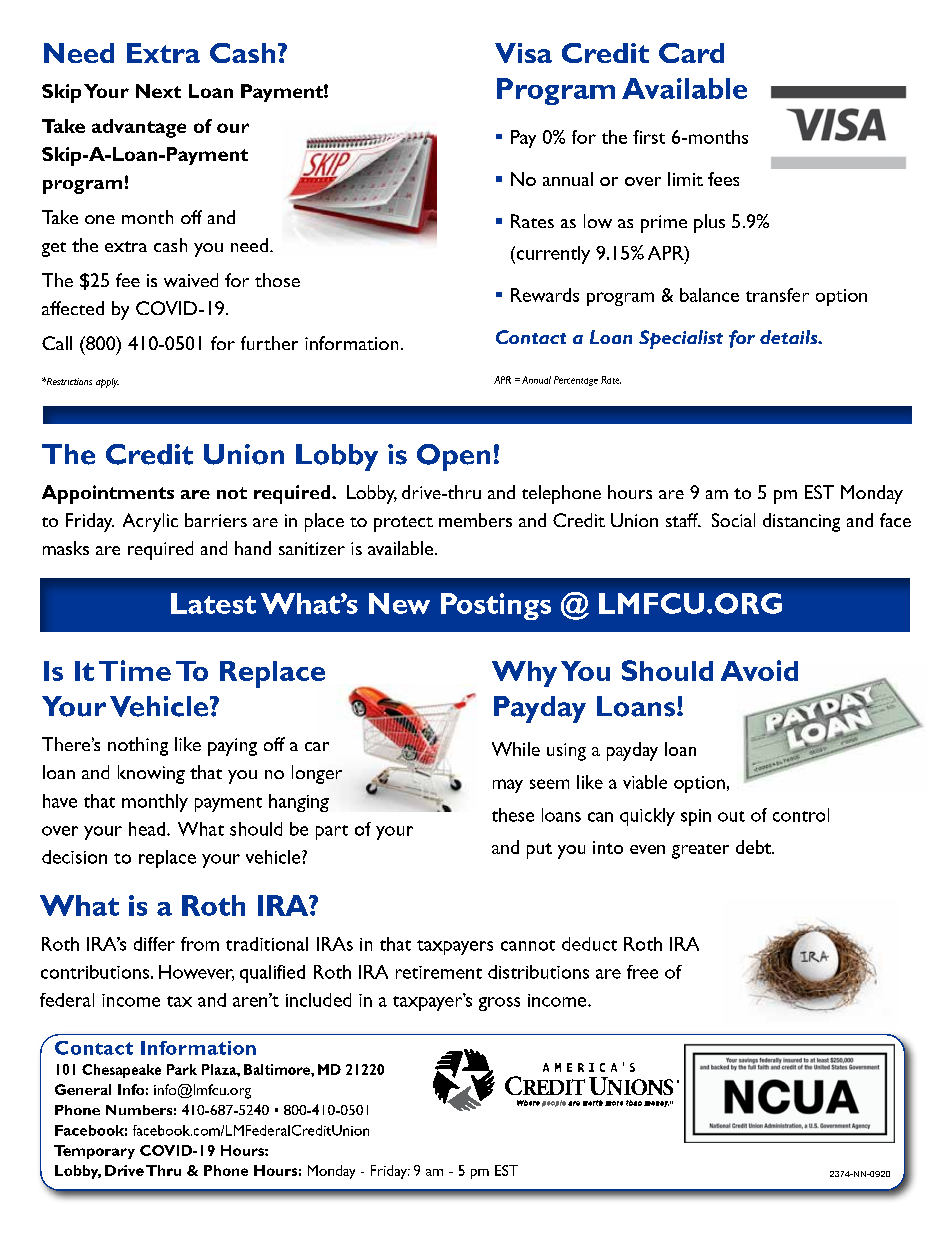 The height and width of the document is (1233, 952). I want to click on Next, so click(158, 91).
